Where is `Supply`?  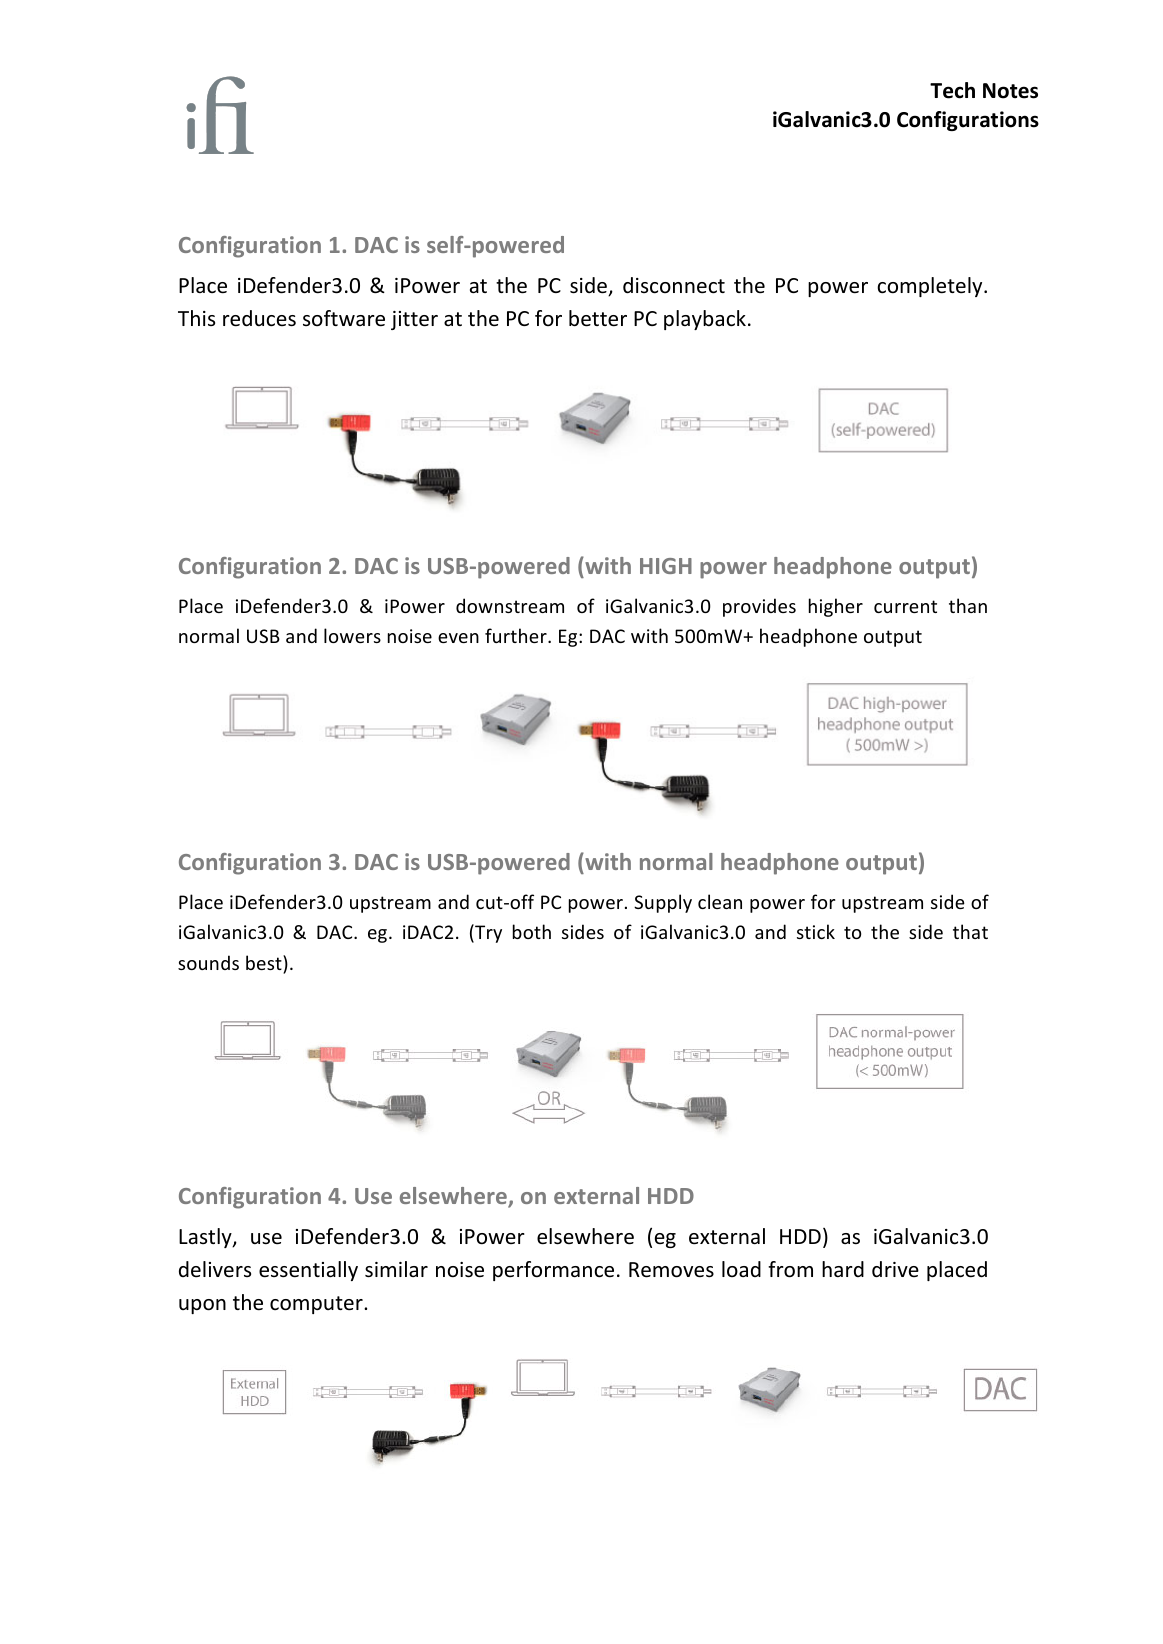
Supply is located at coordinates (663, 903).
